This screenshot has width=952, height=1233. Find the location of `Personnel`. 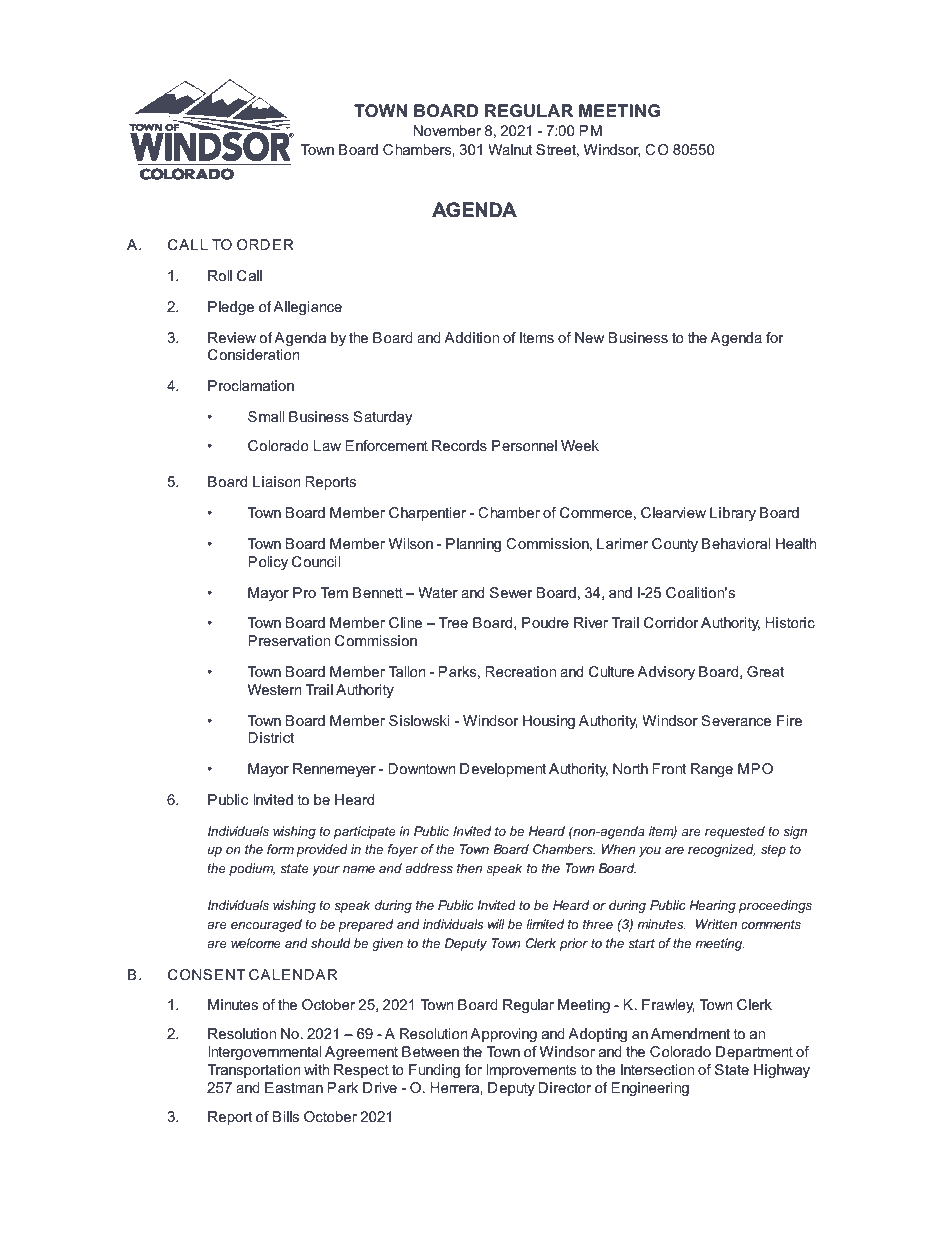

Personnel is located at coordinates (524, 445).
